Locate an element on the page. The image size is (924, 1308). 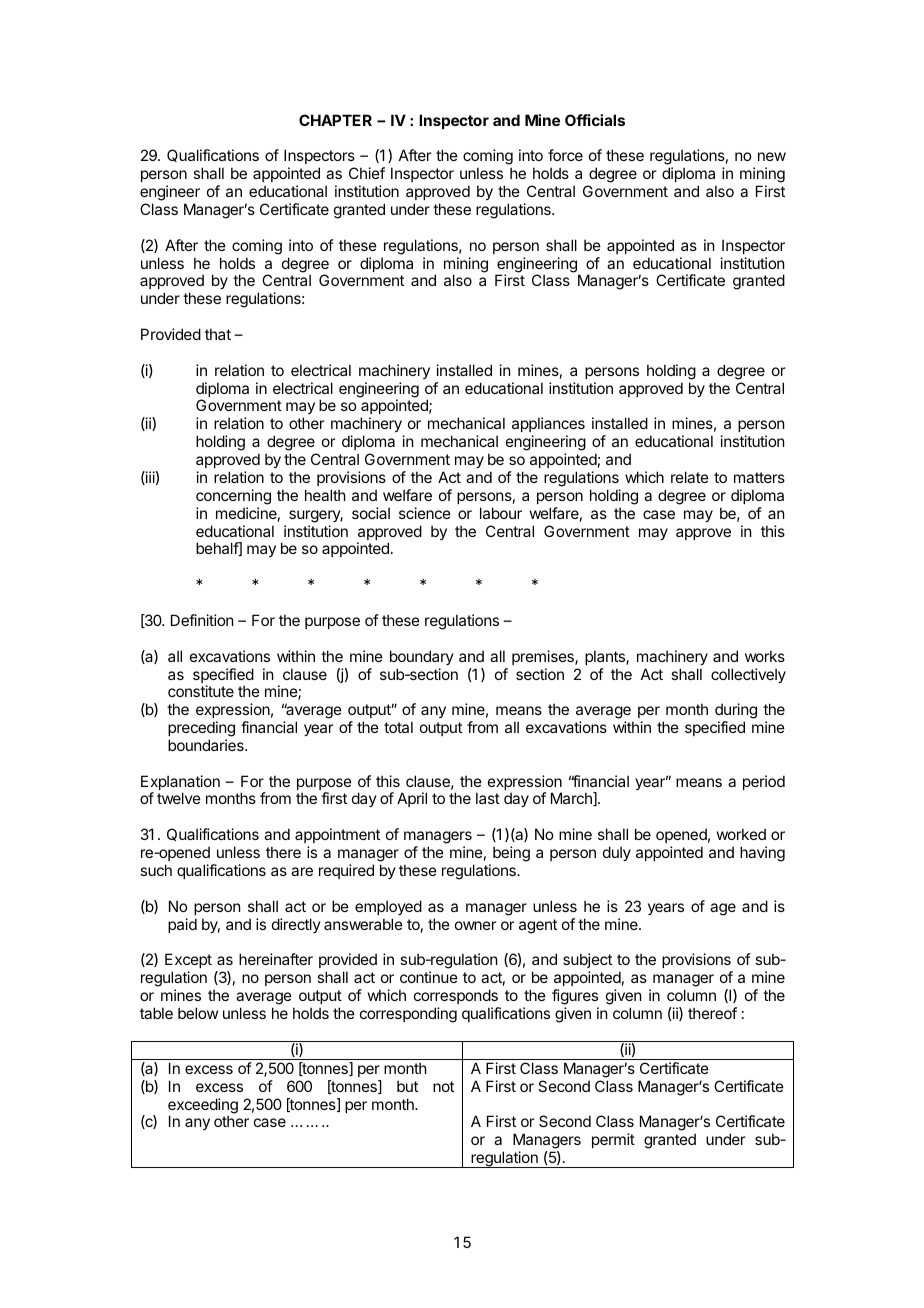
Chief is located at coordinates (367, 173).
